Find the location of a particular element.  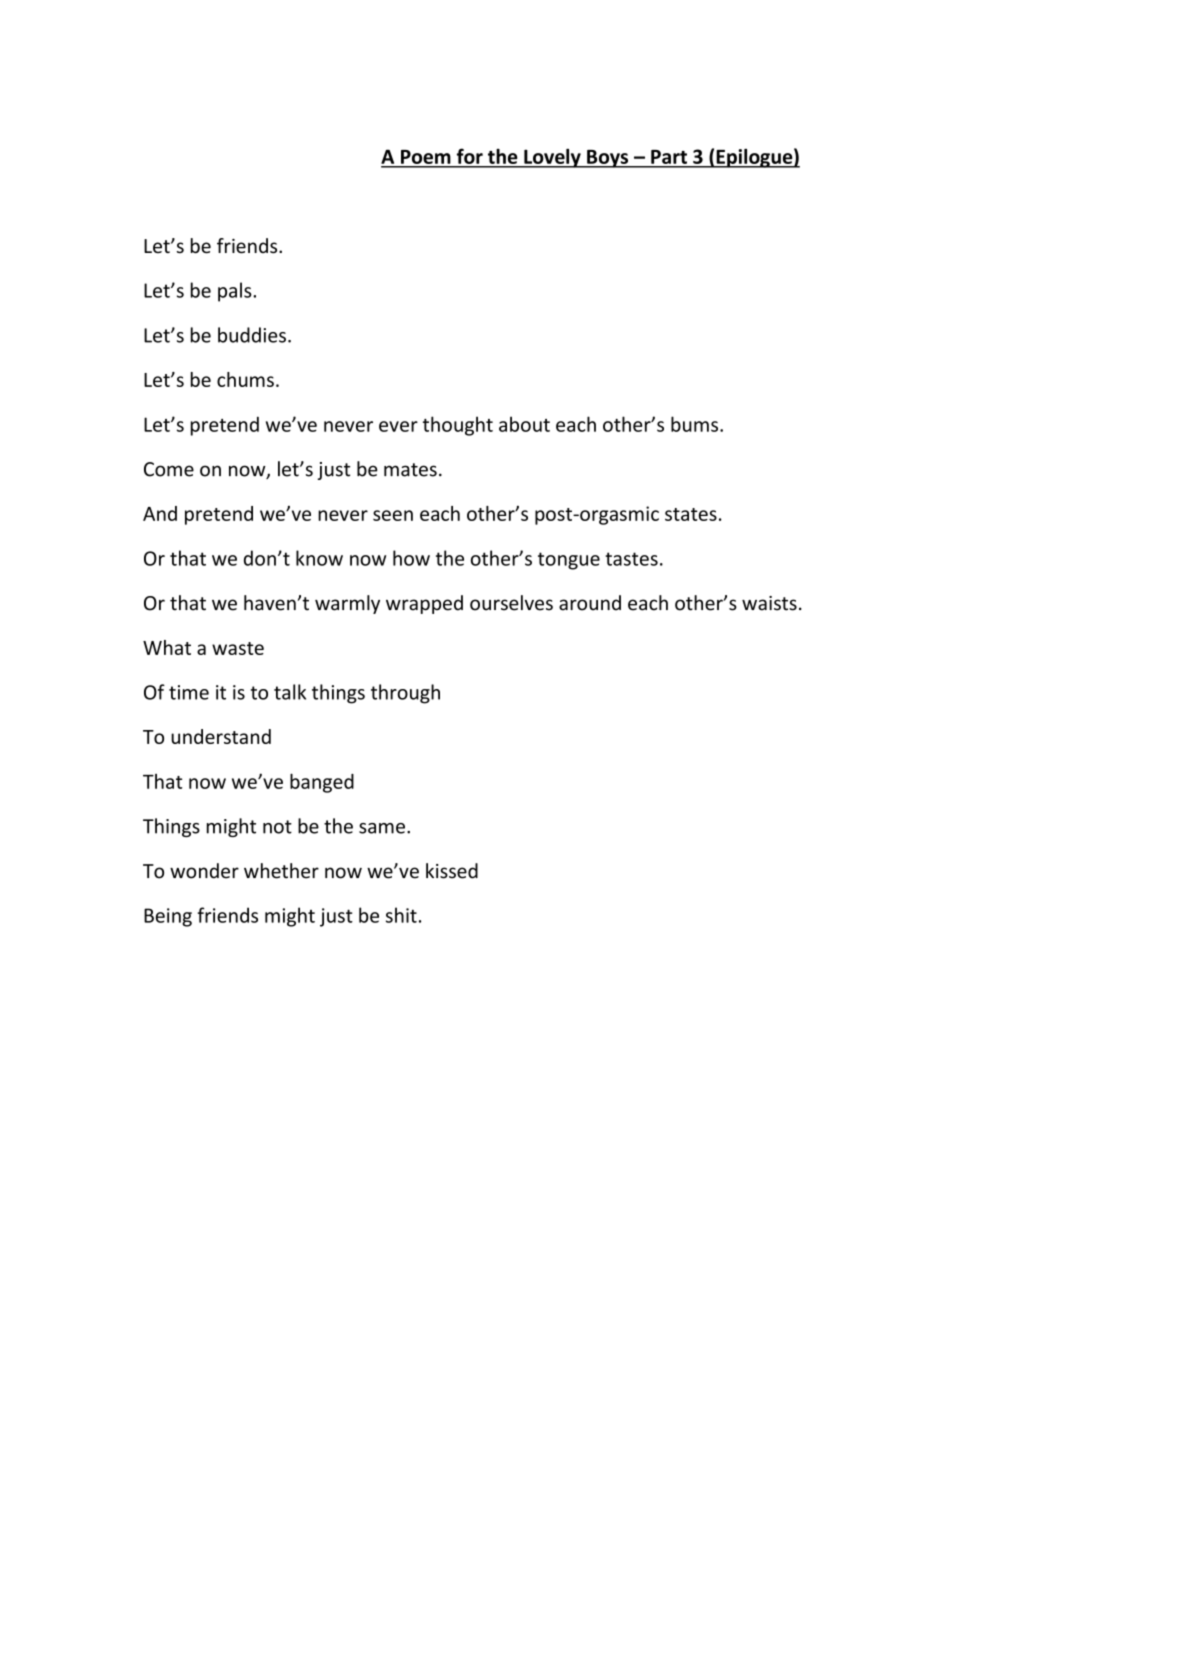

buddies is located at coordinates (252, 335).
